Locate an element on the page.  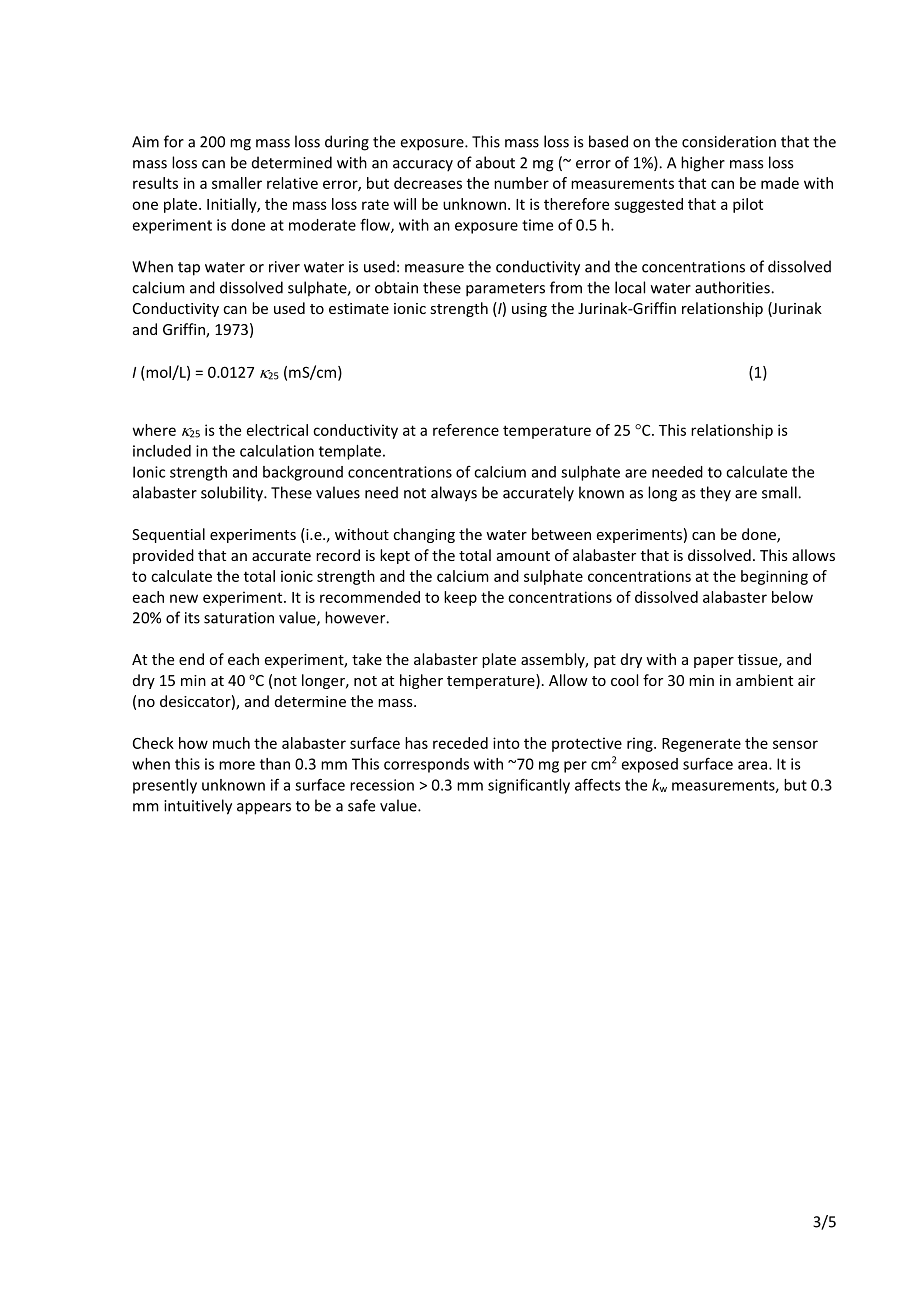
about is located at coordinates (495, 162).
